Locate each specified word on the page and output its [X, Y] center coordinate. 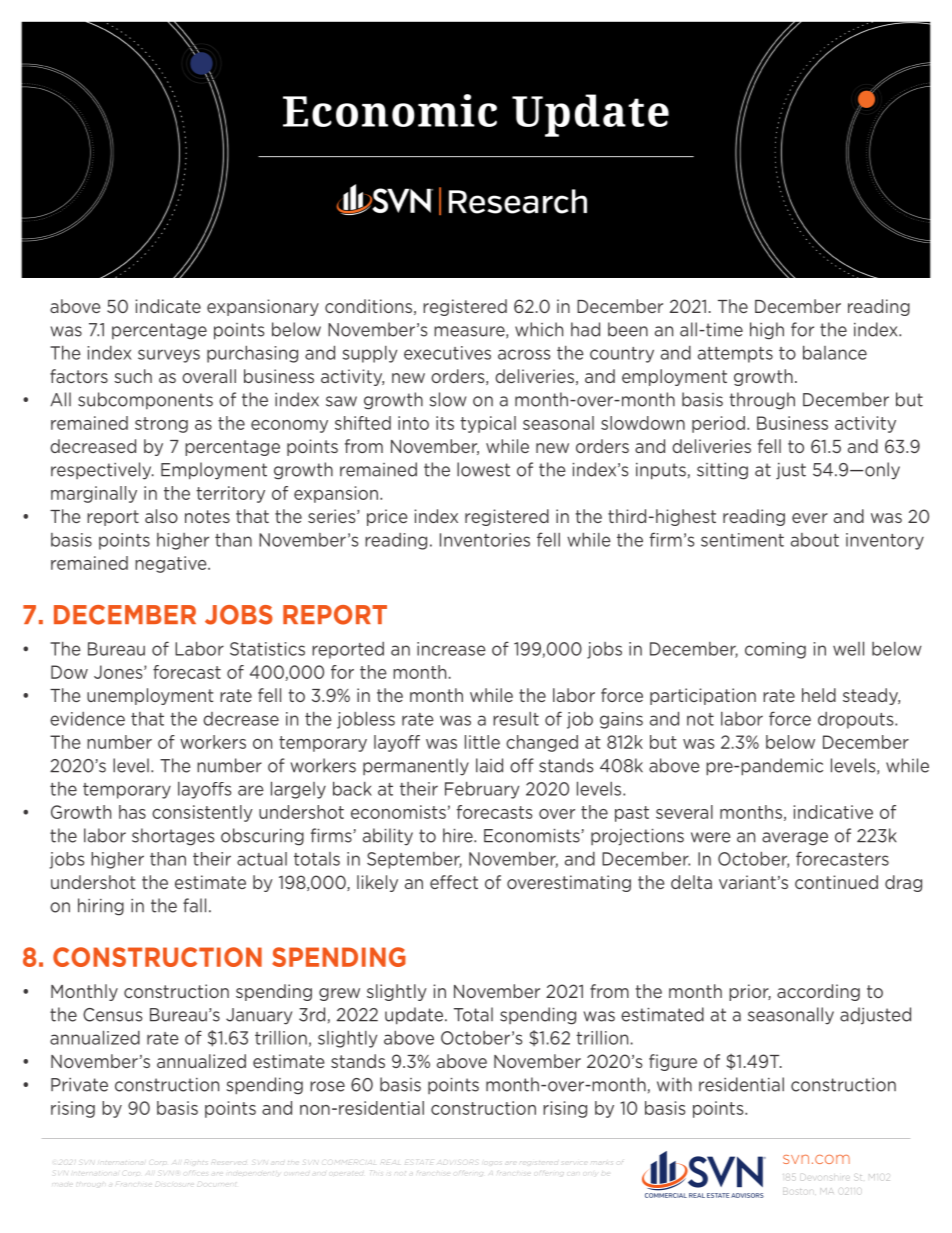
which [539, 329]
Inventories [485, 540]
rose [327, 1086]
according [818, 992]
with [674, 1084]
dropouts [857, 720]
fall [194, 905]
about [815, 540]
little [482, 742]
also [161, 516]
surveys [169, 356]
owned [296, 1172]
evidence [87, 719]
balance [835, 352]
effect [454, 882]
